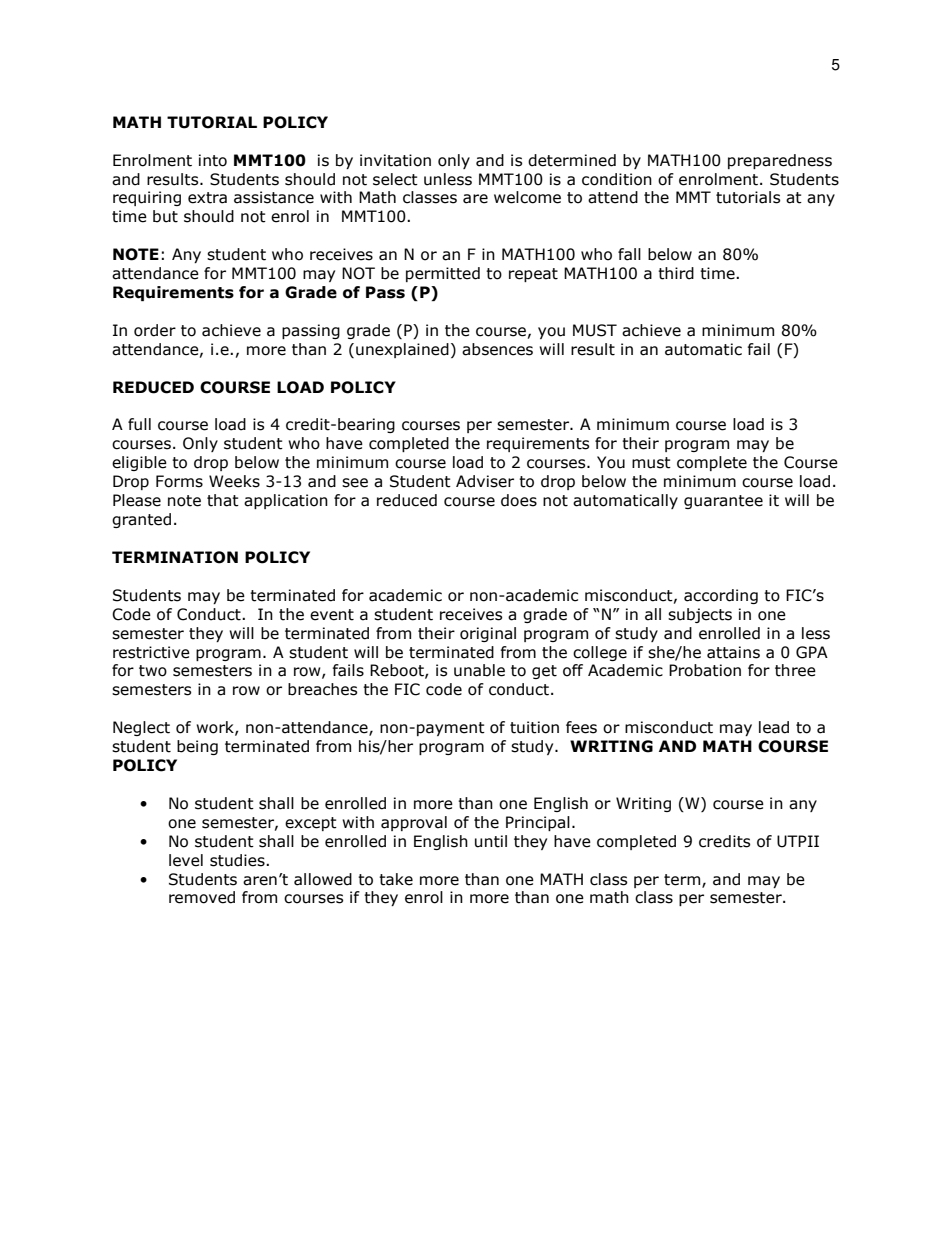 Image resolution: width=952 pixels, height=1233 pixels. What do you see at coordinates (223, 500) in the screenshot?
I see `that` at bounding box center [223, 500].
